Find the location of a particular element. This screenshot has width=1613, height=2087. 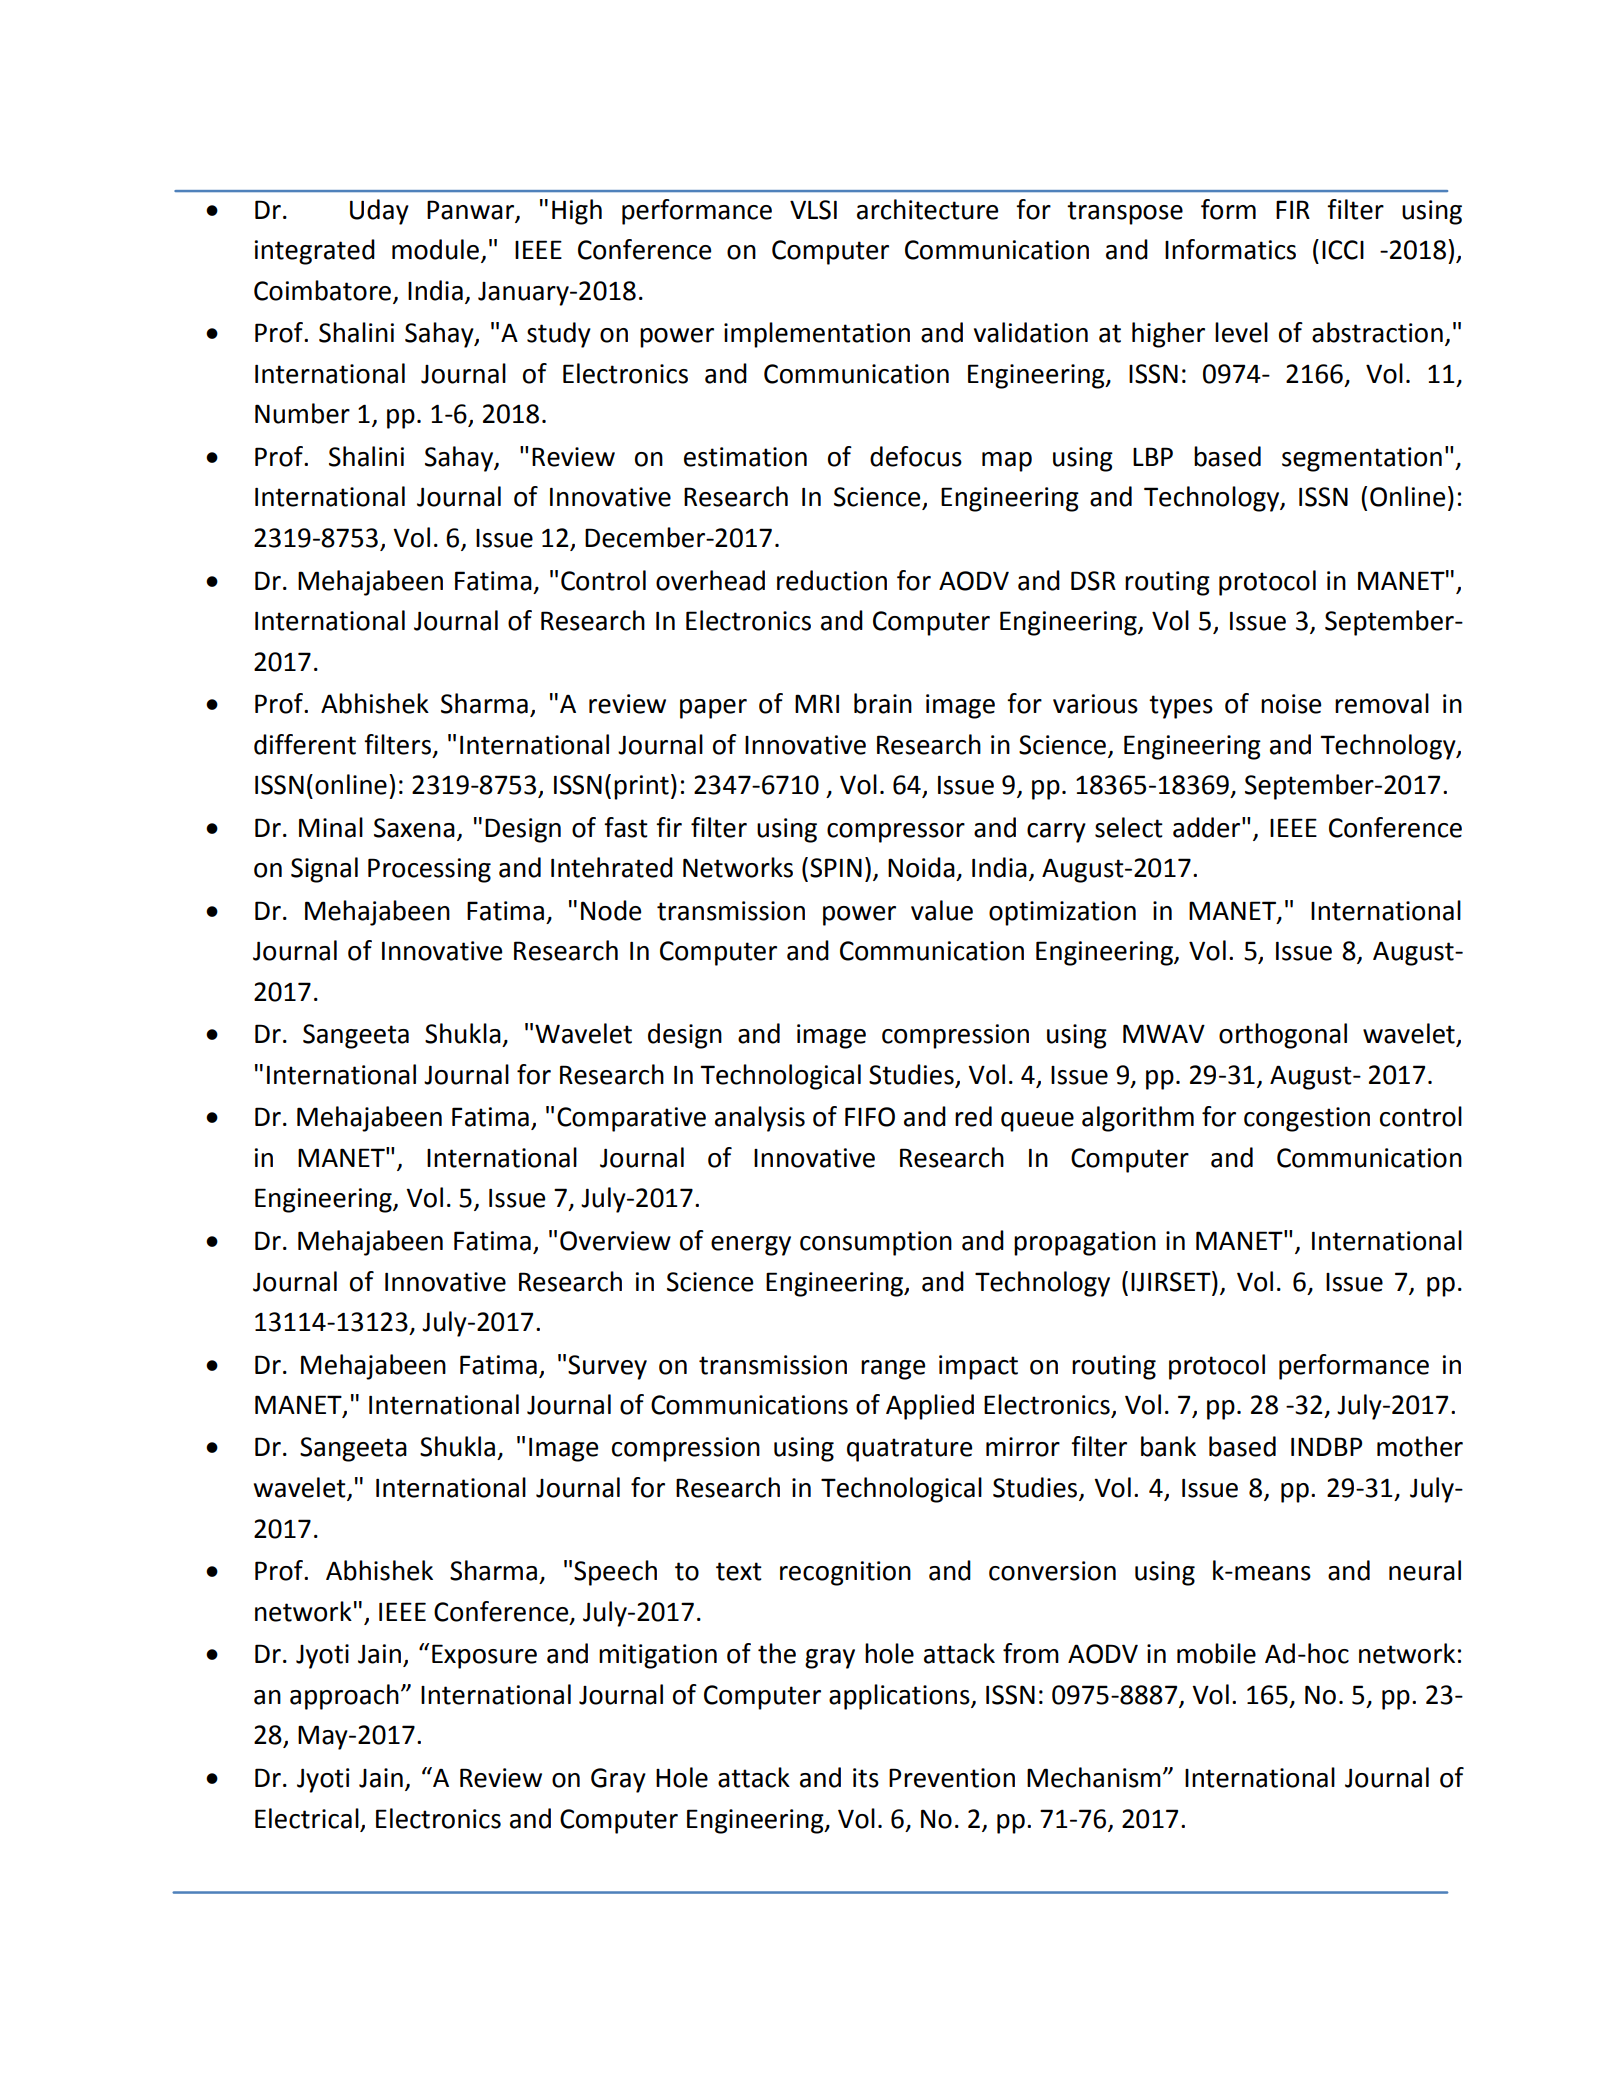

orthogonal is located at coordinates (1283, 1036).
